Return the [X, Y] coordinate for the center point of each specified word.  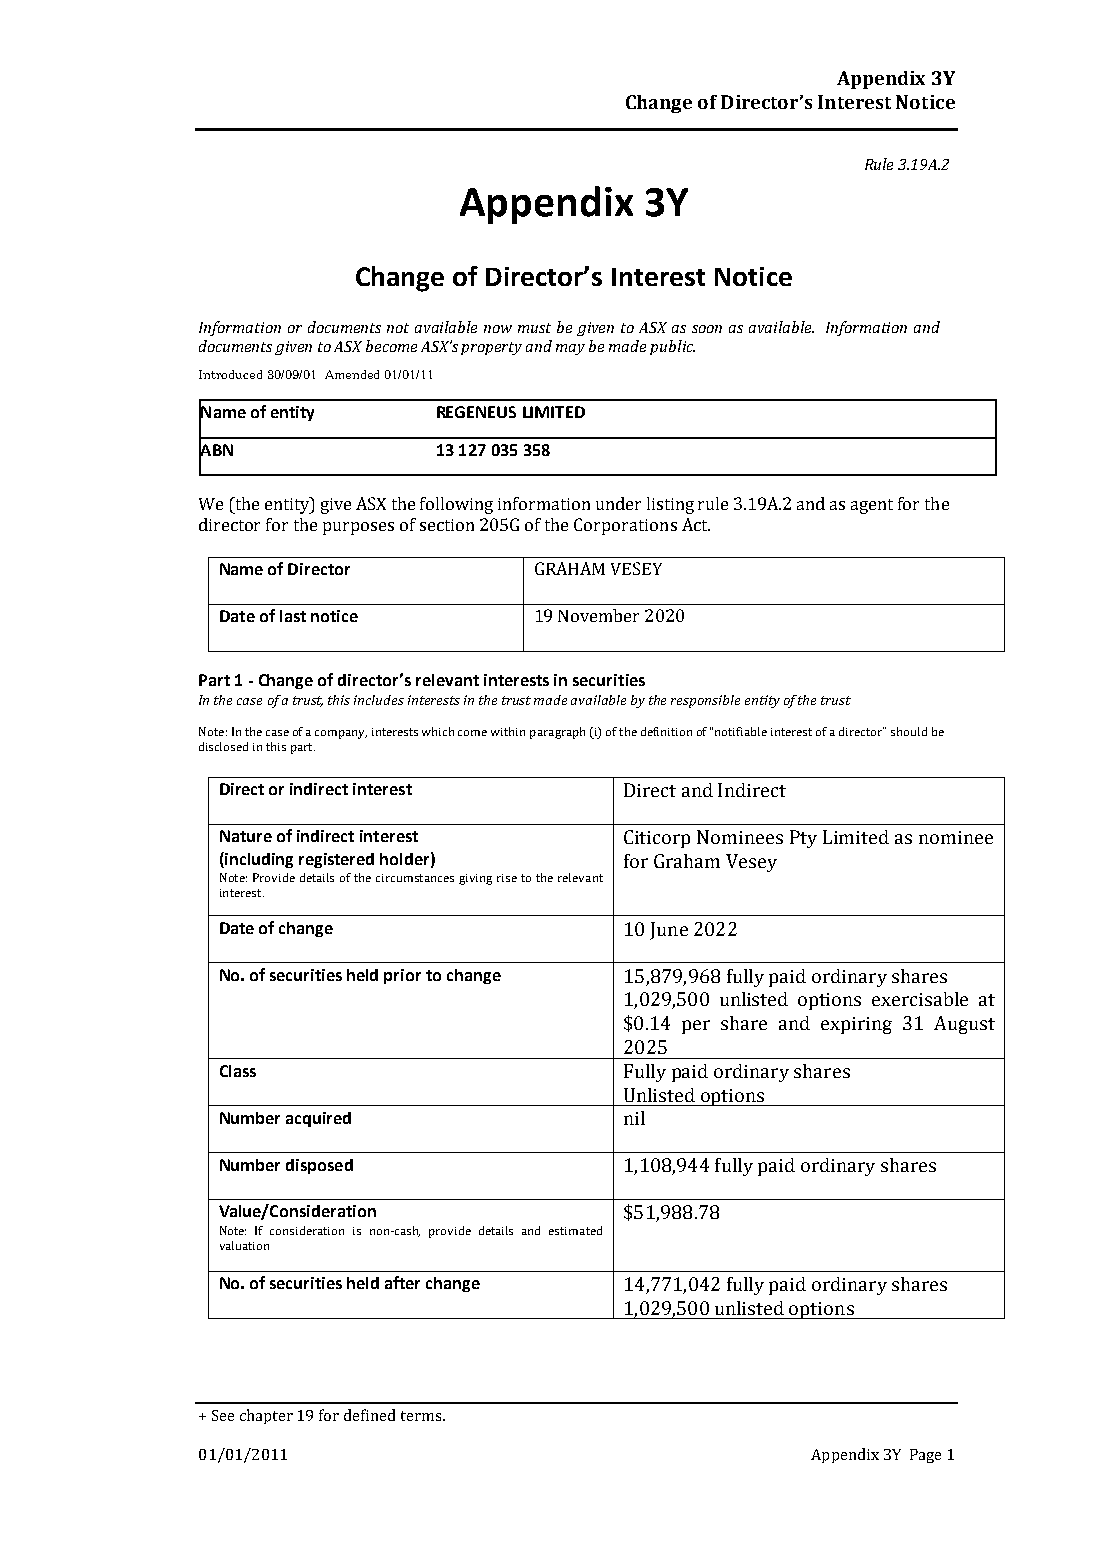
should [909, 731]
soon [707, 329]
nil [634, 1118]
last [293, 616]
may [570, 349]
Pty [803, 839]
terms [422, 1416]
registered [336, 860]
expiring [856, 1025]
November [598, 615]
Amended [352, 374]
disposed [319, 1166]
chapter [266, 1416]
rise [507, 878]
